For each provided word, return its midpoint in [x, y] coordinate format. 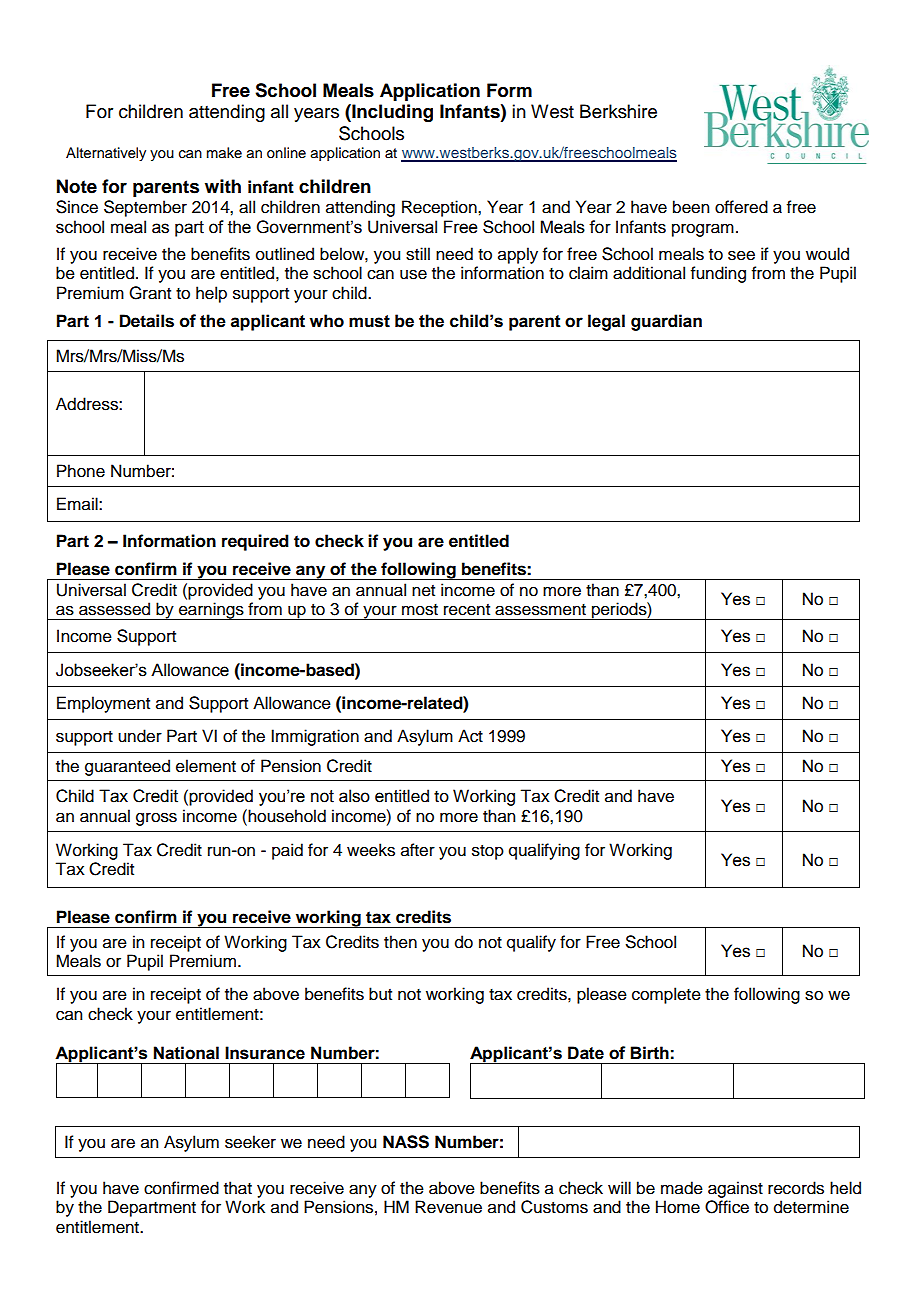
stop [488, 852]
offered [741, 207]
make [224, 153]
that [238, 1188]
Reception [440, 208]
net [423, 591]
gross [156, 819]
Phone [81, 471]
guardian [666, 322]
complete [666, 995]
